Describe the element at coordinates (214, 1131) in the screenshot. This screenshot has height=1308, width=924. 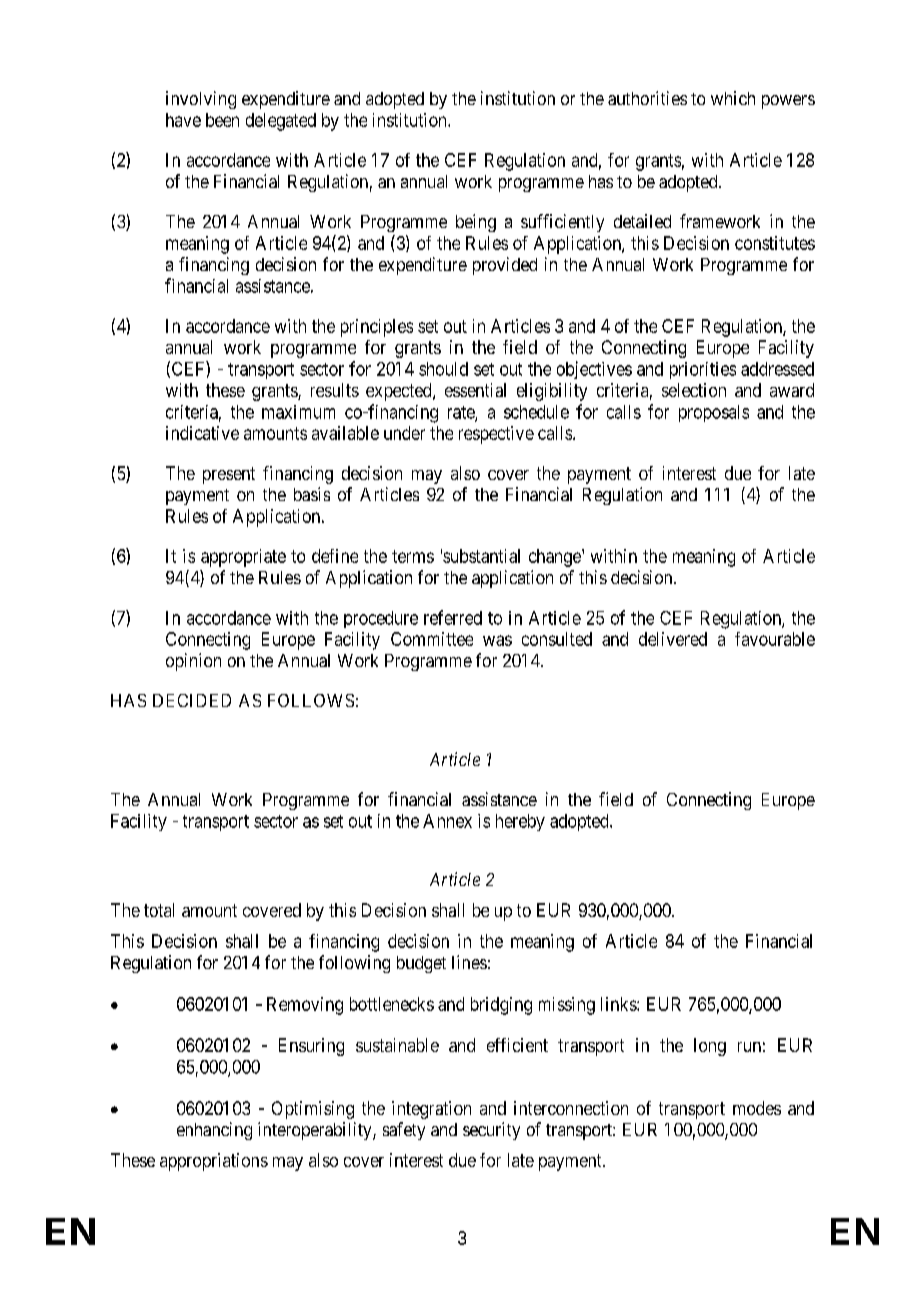
I see `enhancing` at that location.
